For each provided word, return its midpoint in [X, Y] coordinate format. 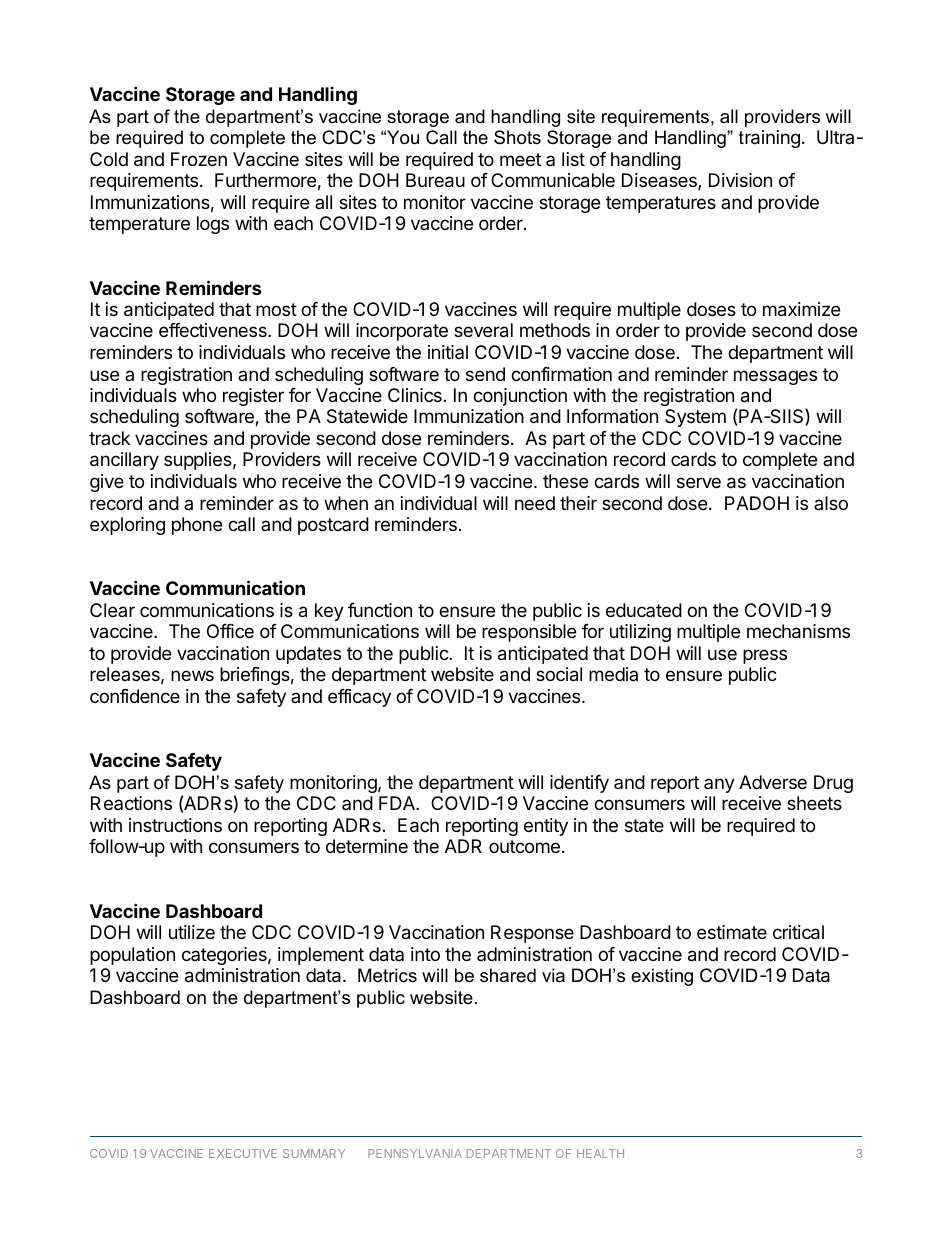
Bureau [435, 180]
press [765, 656]
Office [230, 631]
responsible [529, 633]
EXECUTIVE [243, 1153]
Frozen [199, 159]
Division [740, 180]
